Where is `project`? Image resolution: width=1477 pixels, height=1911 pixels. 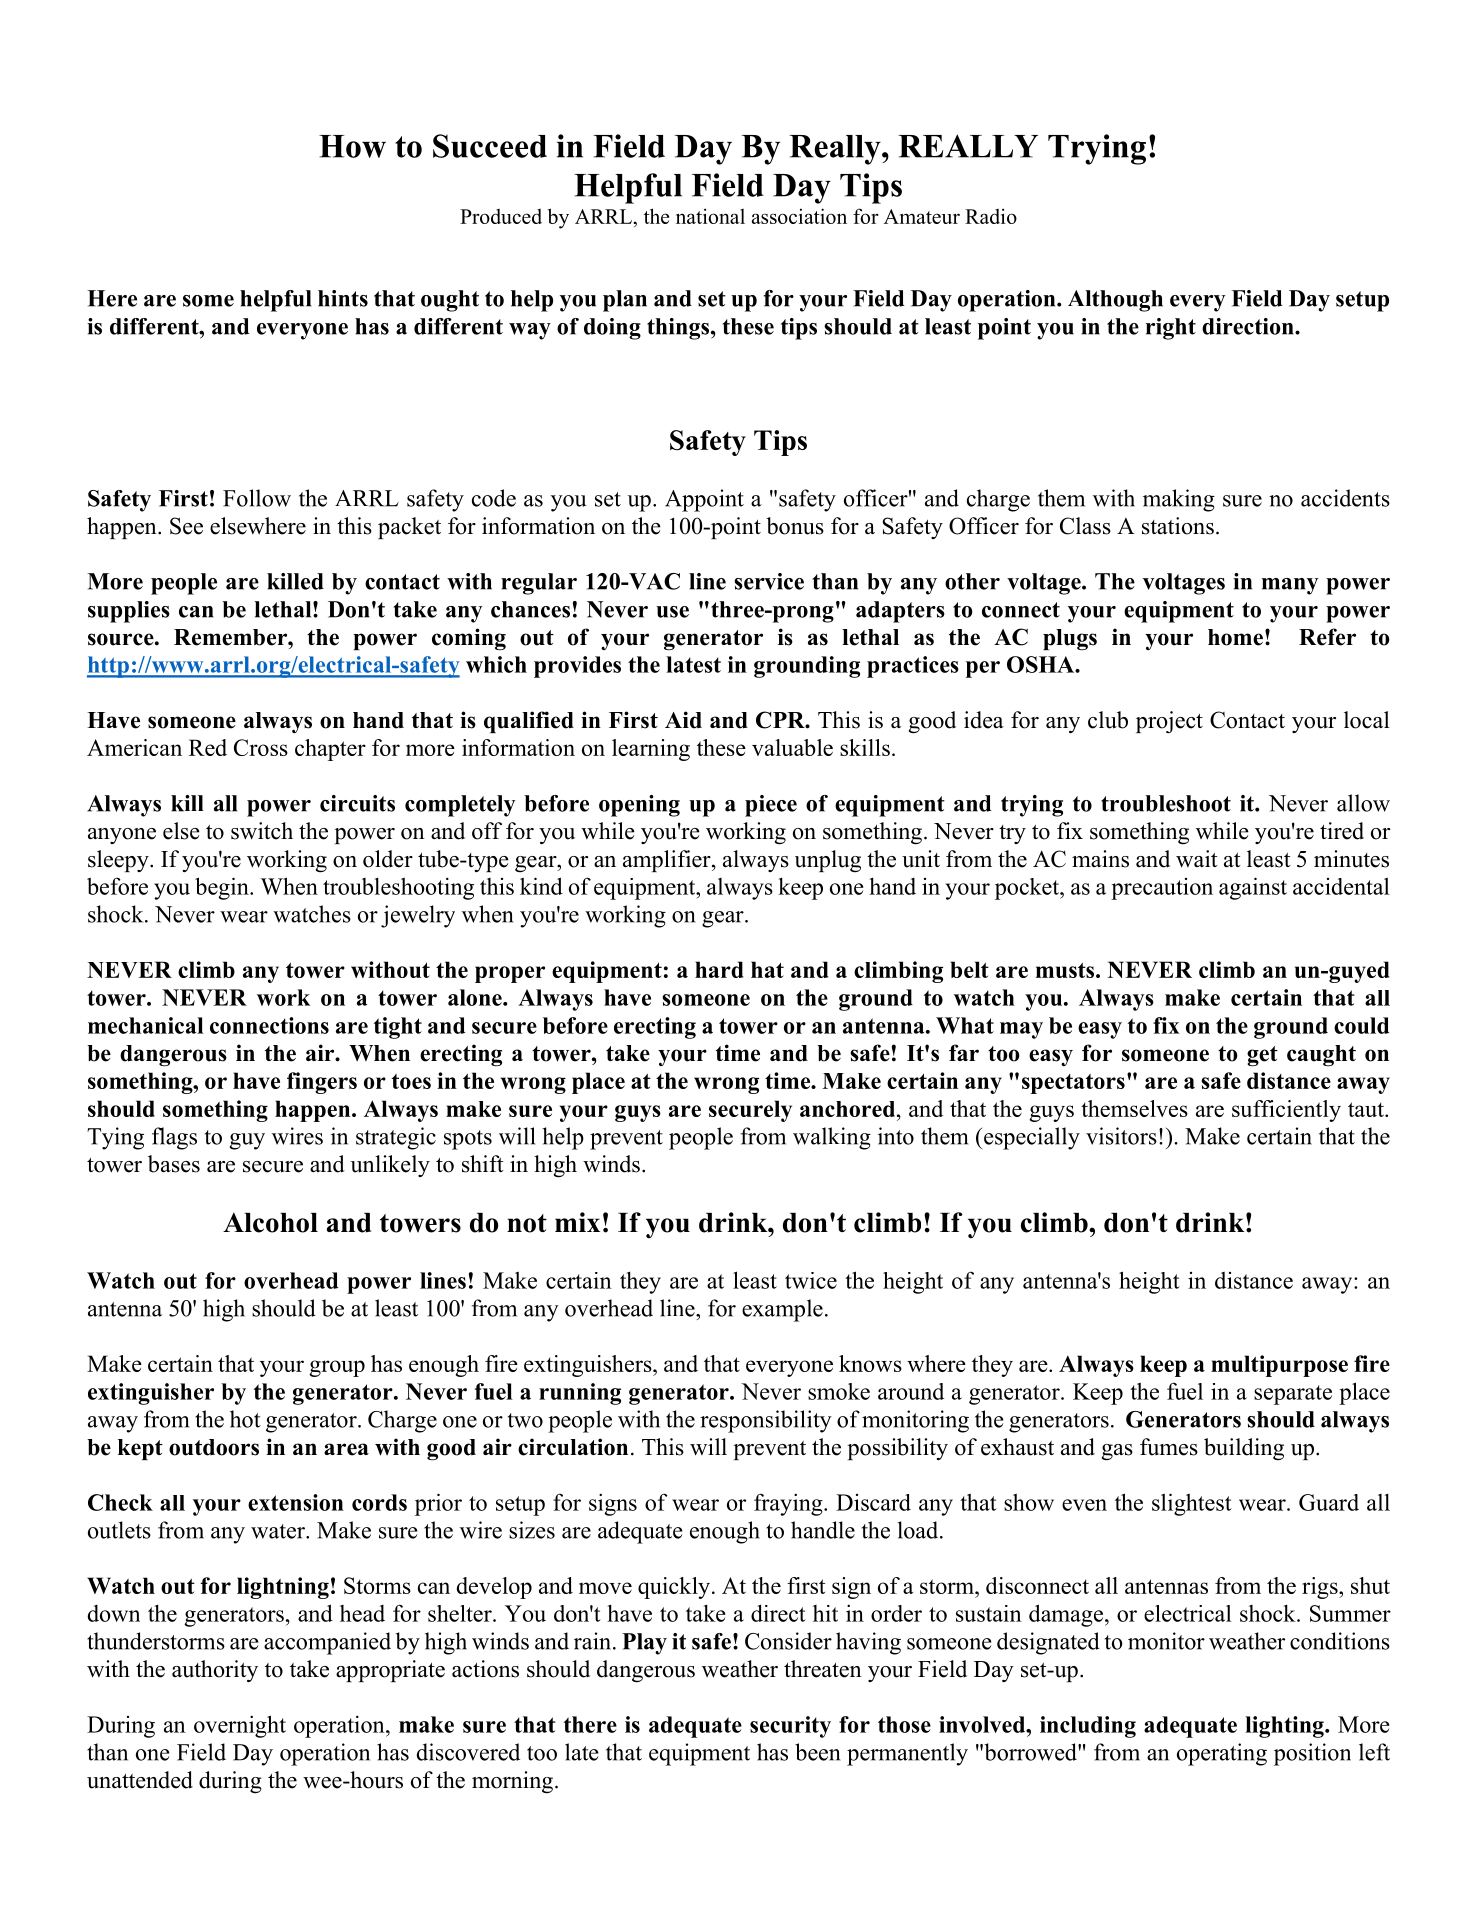
project is located at coordinates (1169, 722).
